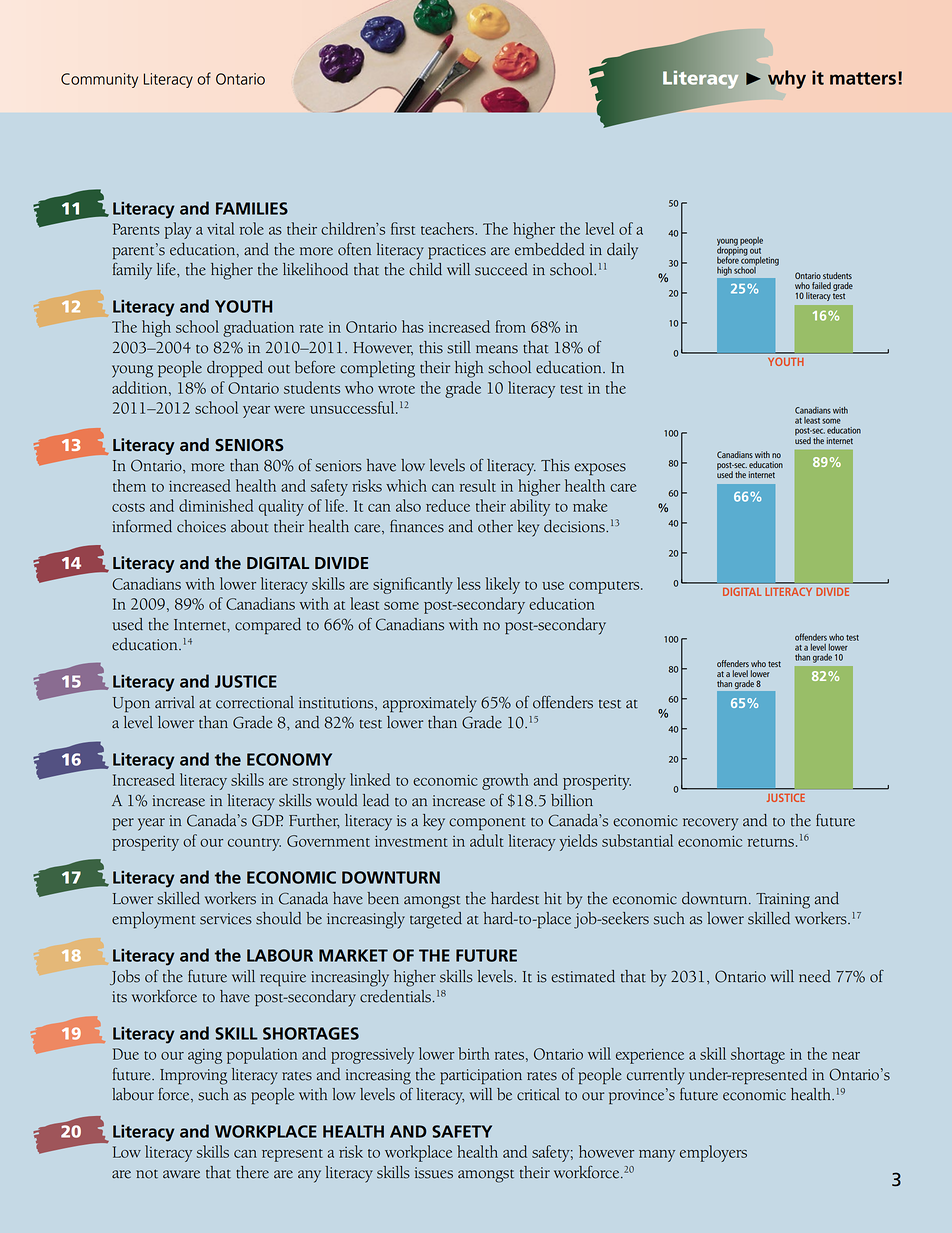 The height and width of the image is (1233, 952). What do you see at coordinates (448, 228) in the image?
I see `teachers` at bounding box center [448, 228].
